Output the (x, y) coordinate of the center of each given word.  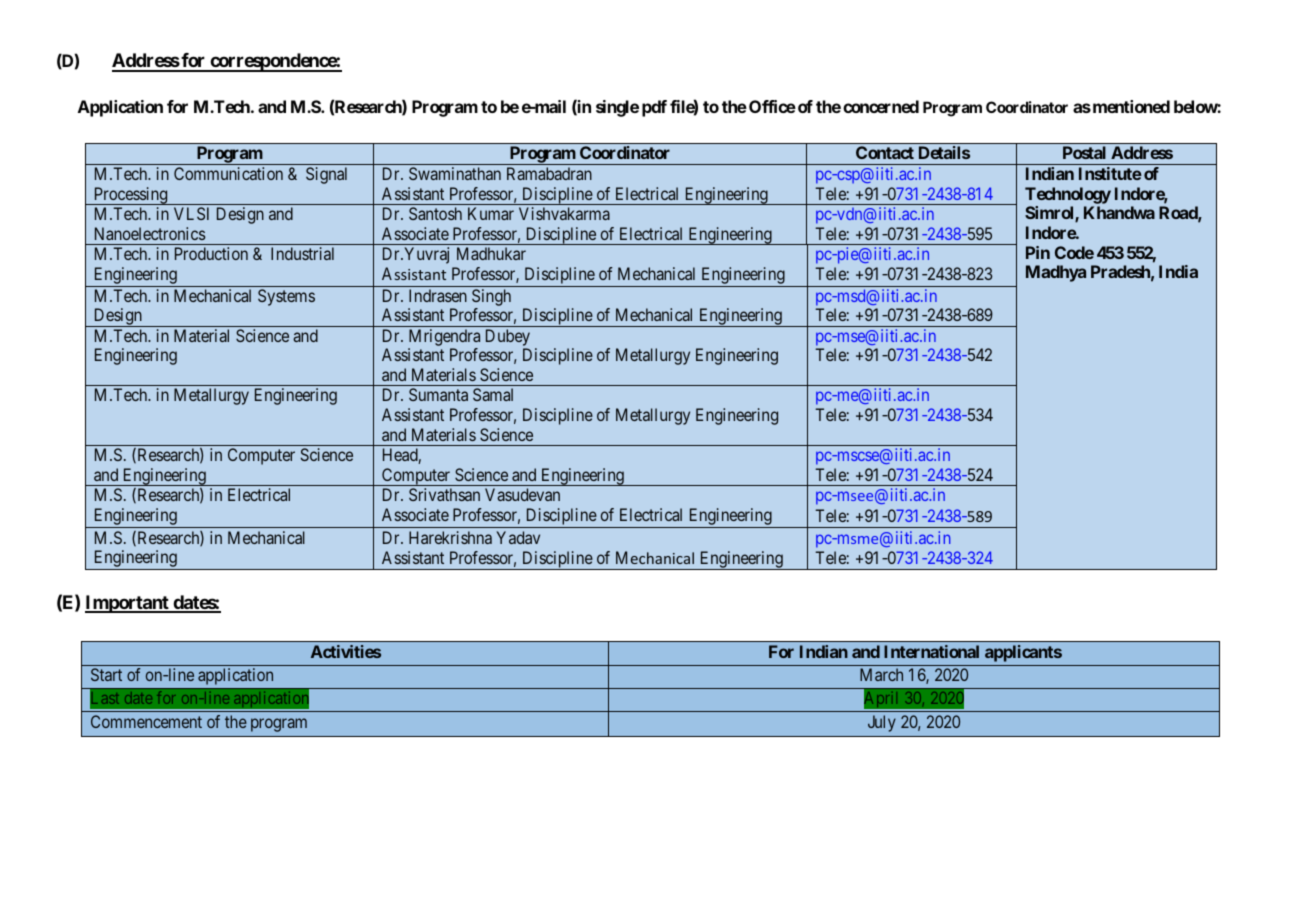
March (881, 674)
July (882, 723)
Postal (1084, 152)
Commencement (146, 721)
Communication (228, 173)
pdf (654, 108)
